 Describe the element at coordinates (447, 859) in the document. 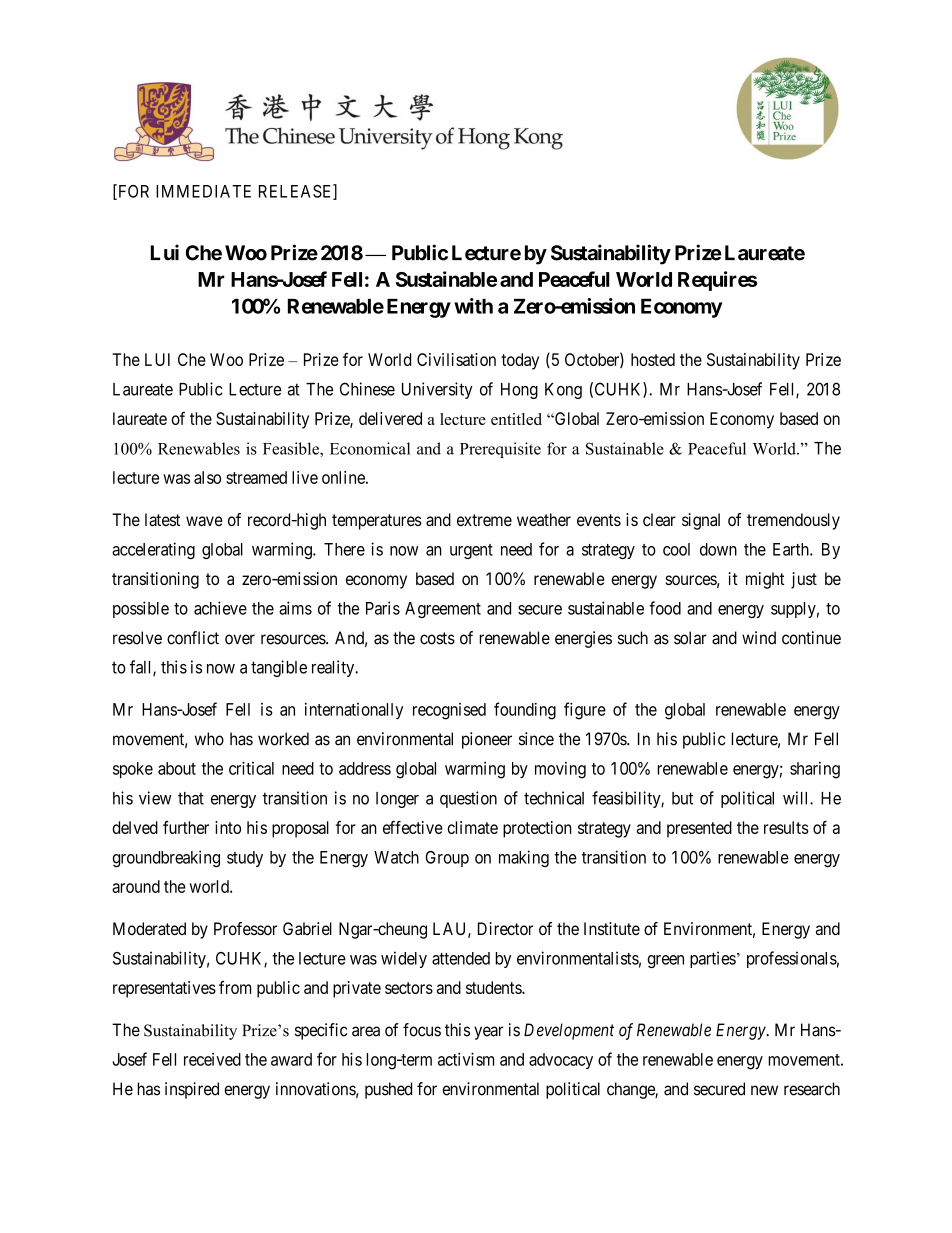

I see `Group` at that location.
